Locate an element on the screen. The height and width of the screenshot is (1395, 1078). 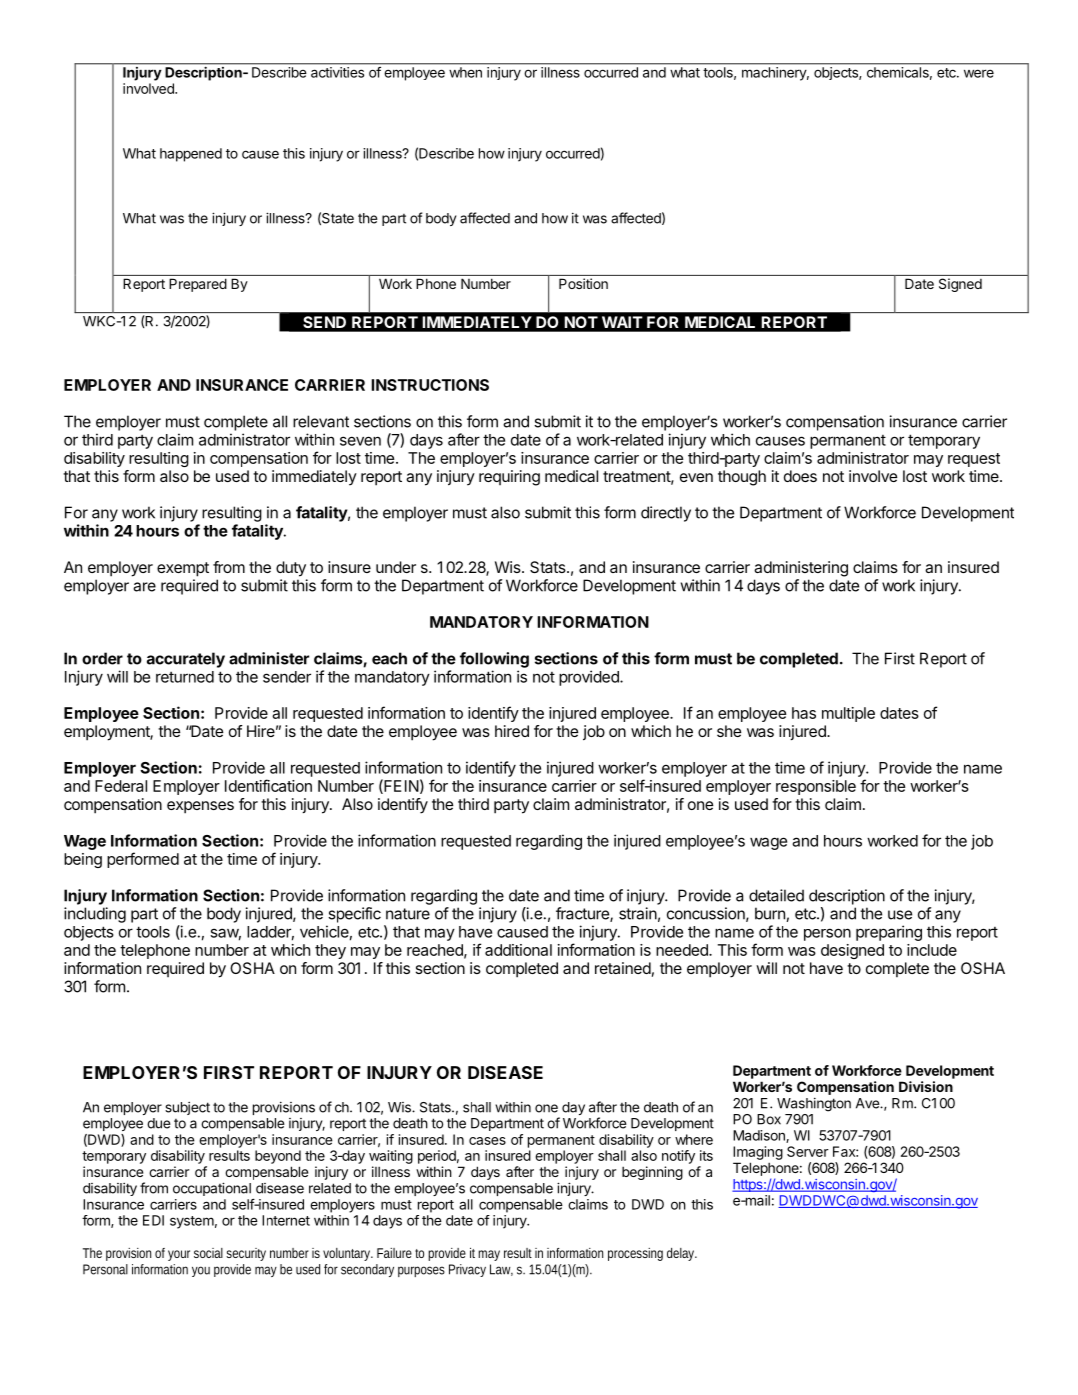
Law is located at coordinates (501, 1270).
